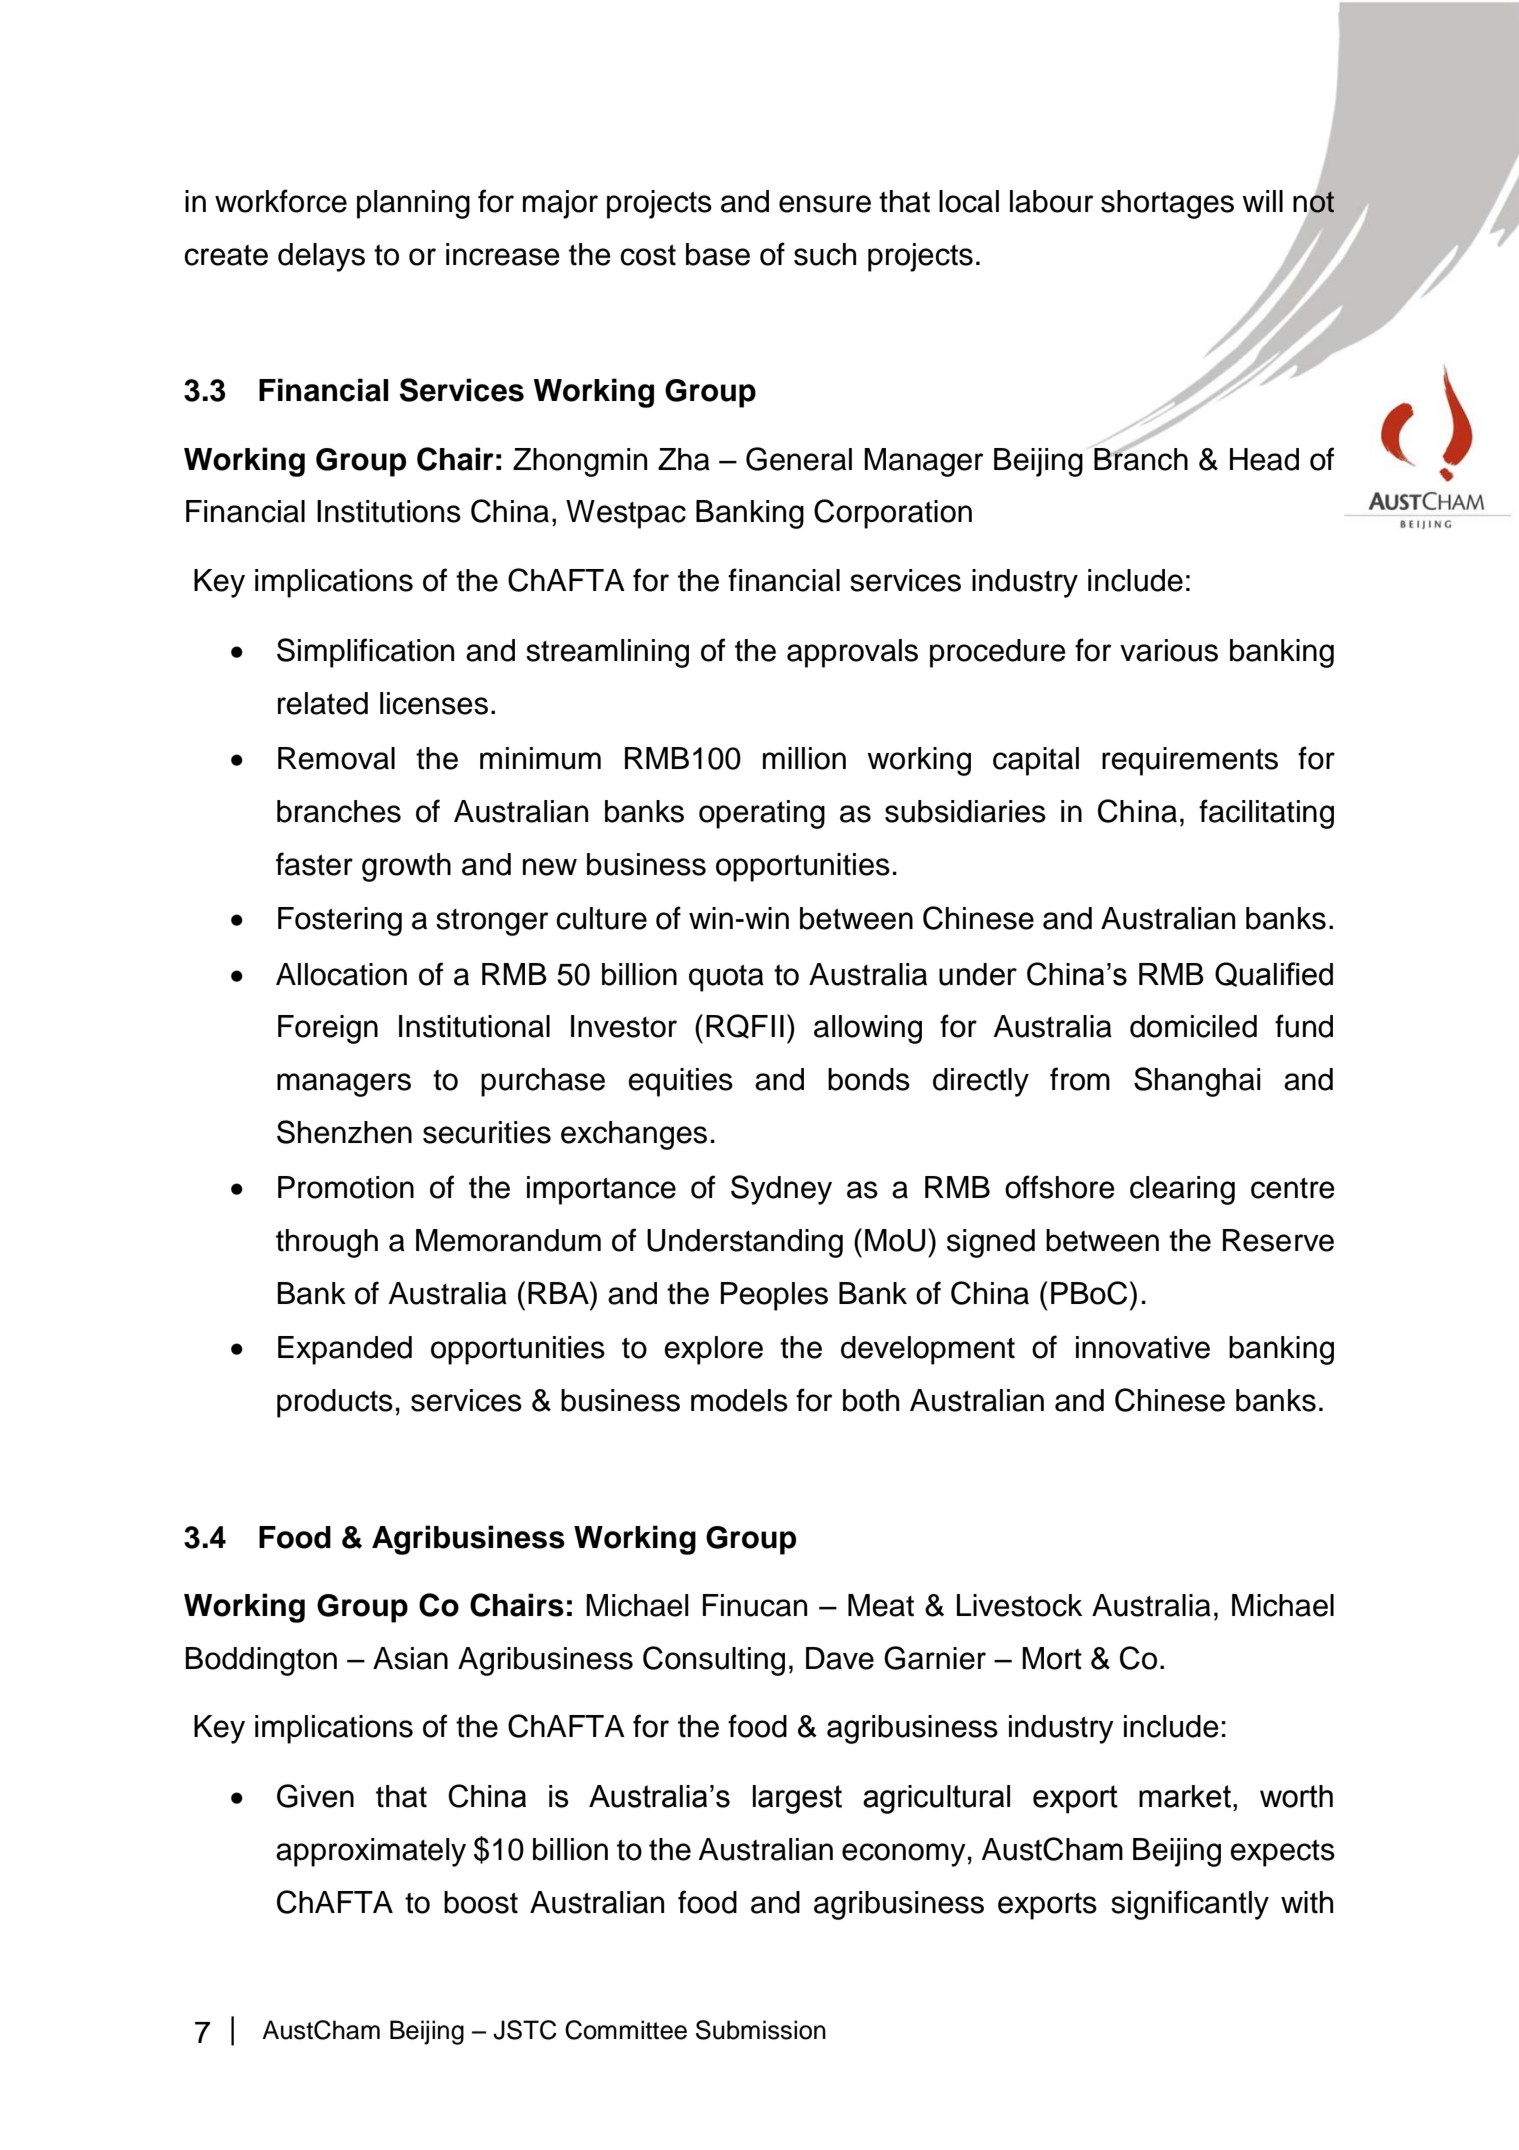 This screenshot has height=2150, width=1519. What do you see at coordinates (761, 2030) in the screenshot?
I see `Submission` at bounding box center [761, 2030].
